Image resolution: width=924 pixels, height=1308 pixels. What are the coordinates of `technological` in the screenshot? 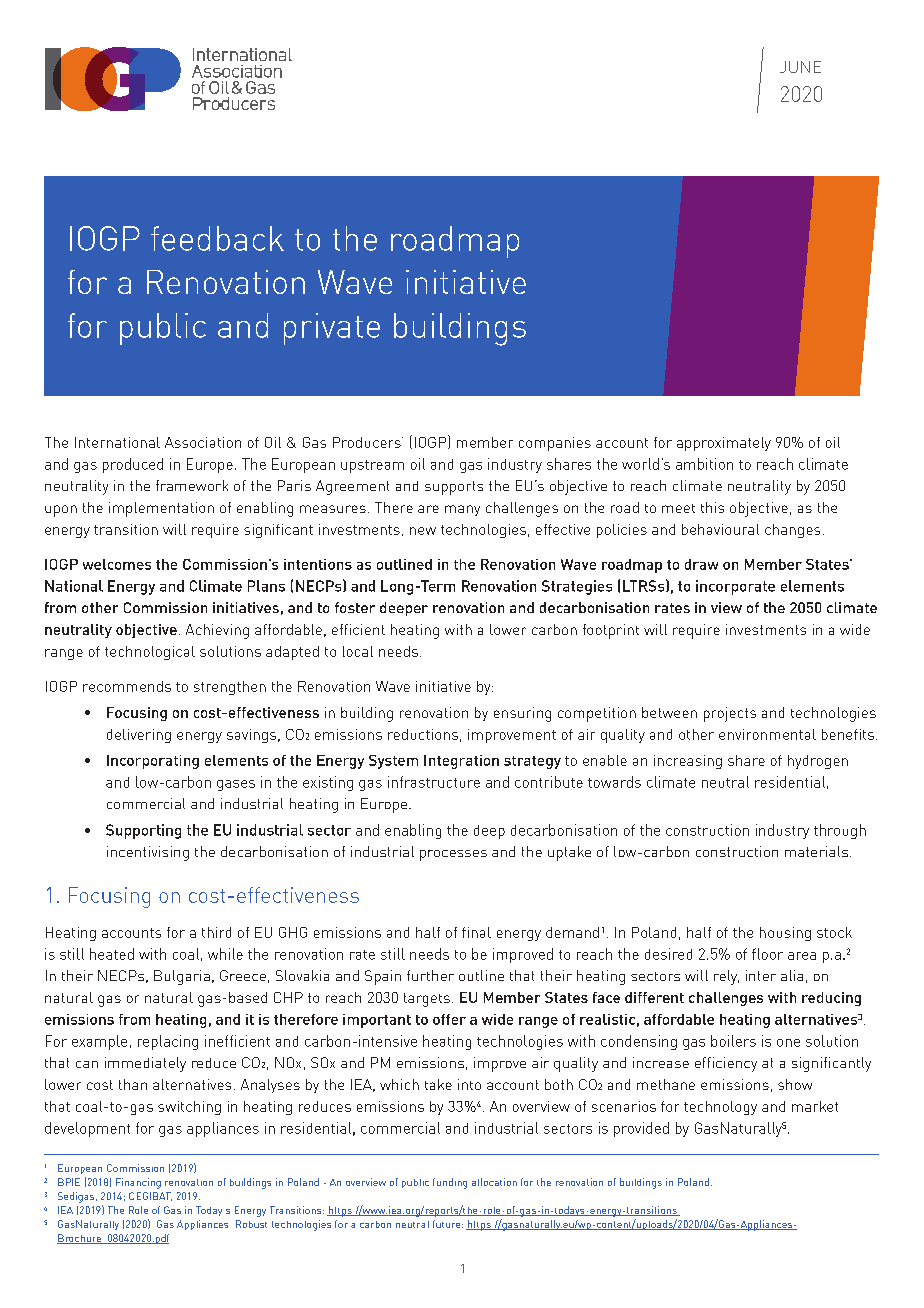 It's located at (150, 653).
